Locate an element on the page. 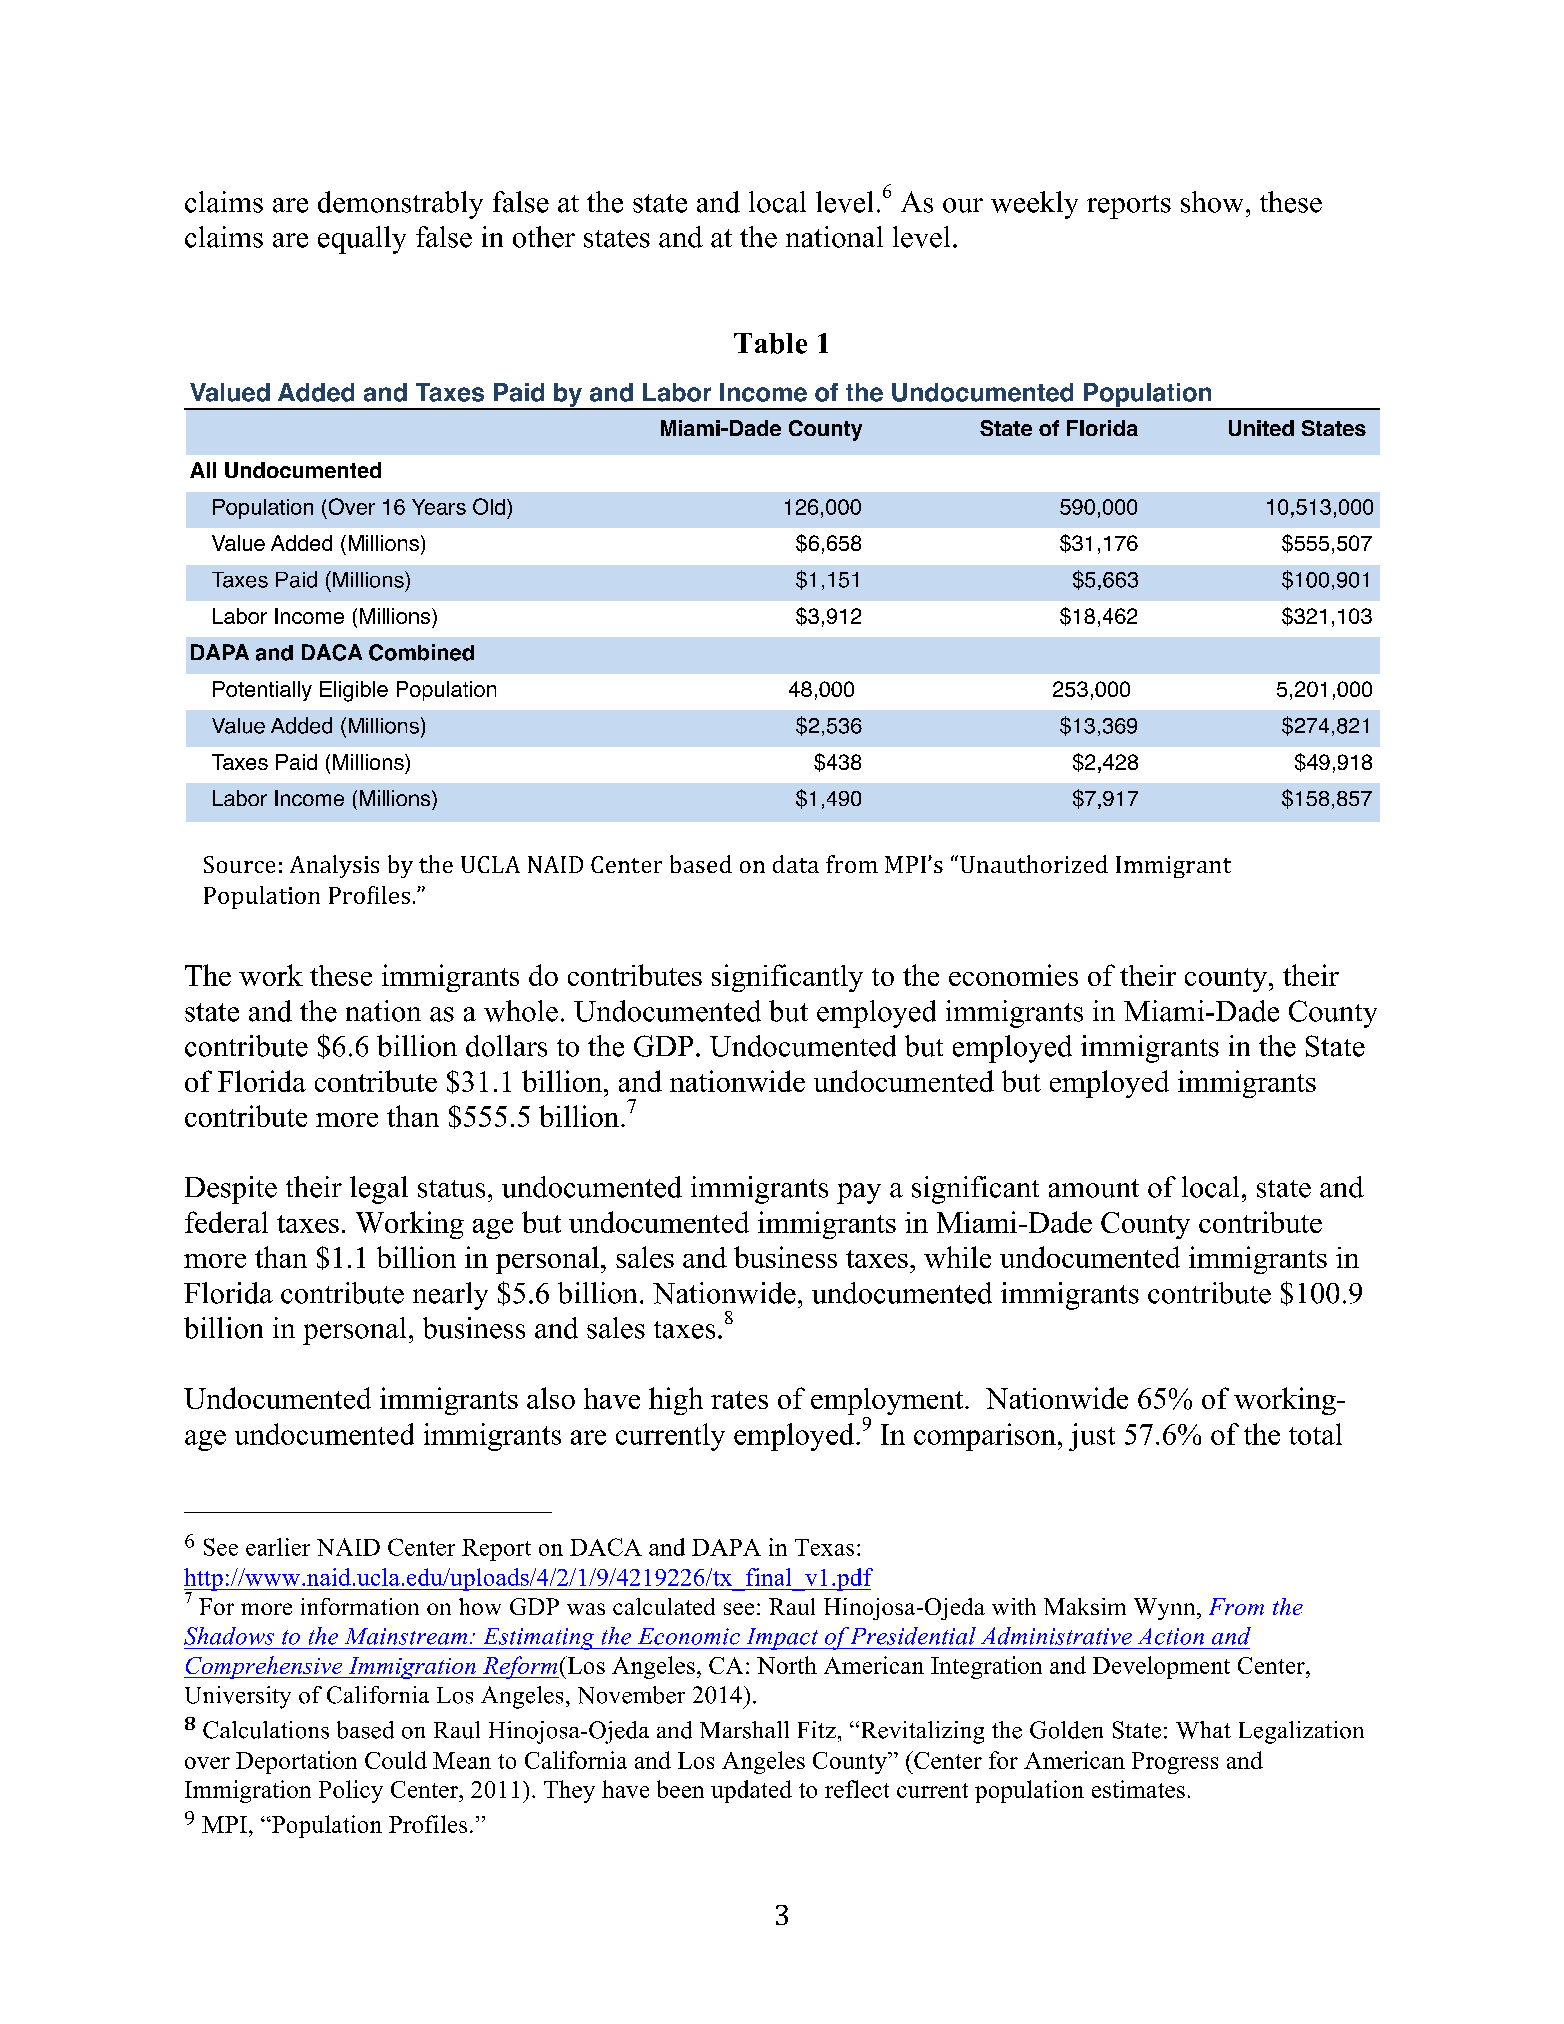  dollars is located at coordinates (506, 1046).
